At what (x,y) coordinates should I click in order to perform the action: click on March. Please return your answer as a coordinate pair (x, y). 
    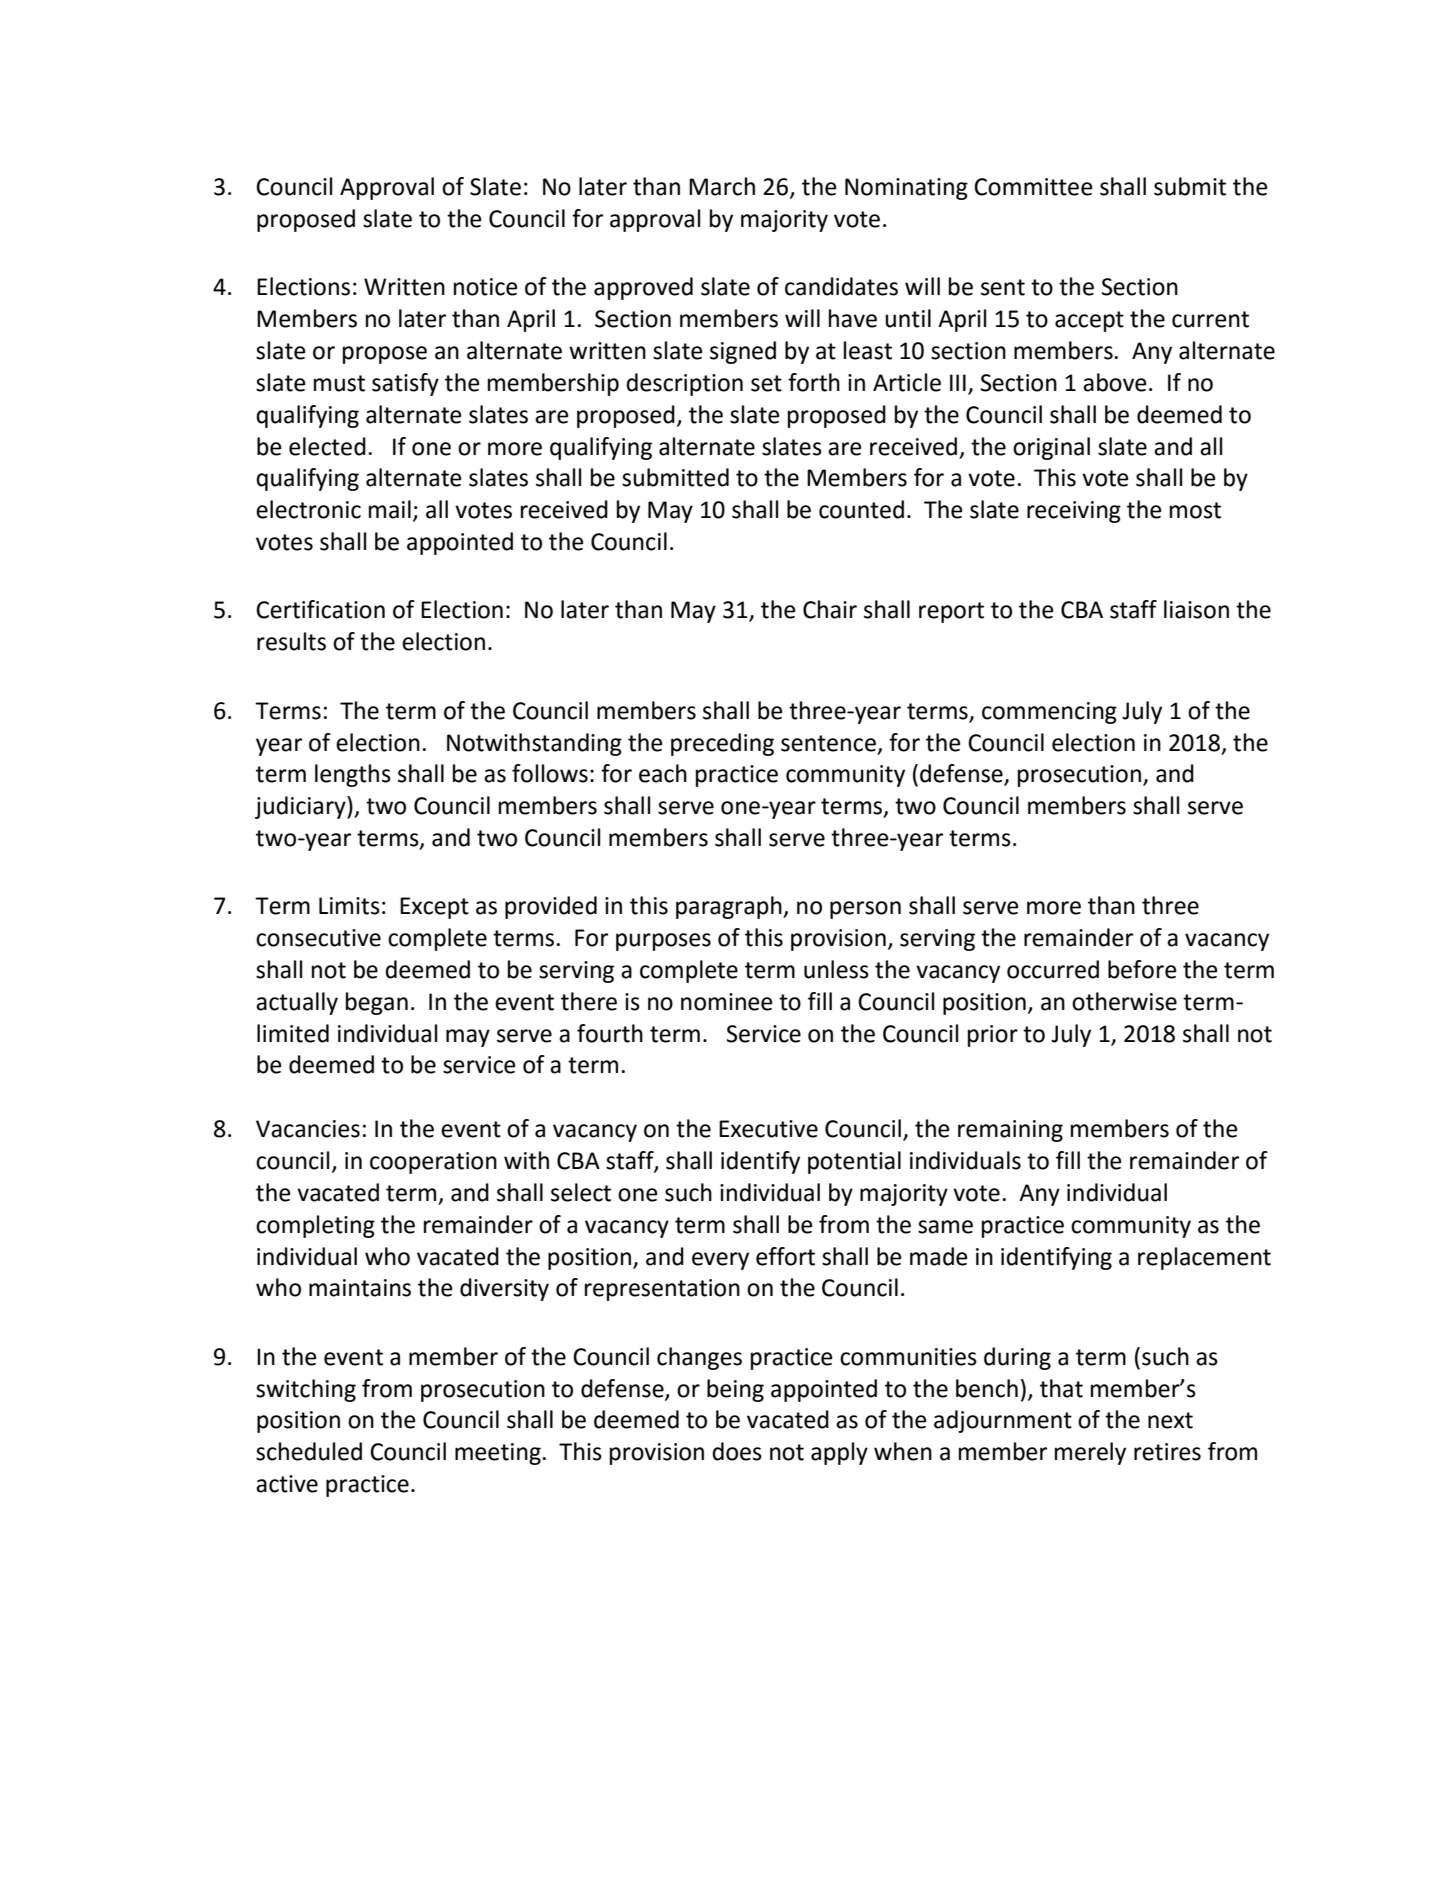
    Looking at the image, I should click on (722, 186).
